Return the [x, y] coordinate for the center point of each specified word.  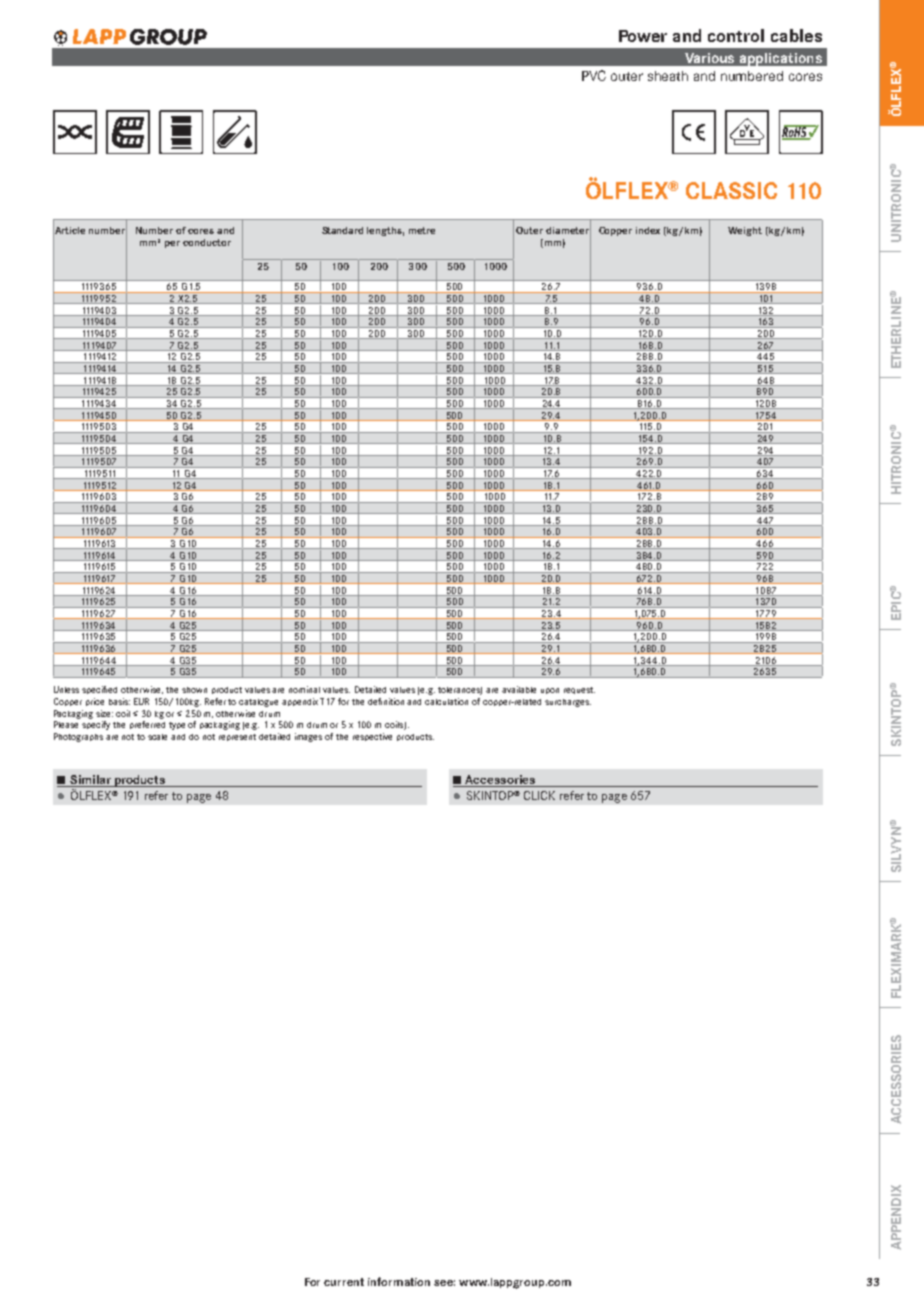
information [399, 1281]
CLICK [539, 795]
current [344, 1282]
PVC [594, 75]
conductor [207, 242]
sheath [668, 76]
